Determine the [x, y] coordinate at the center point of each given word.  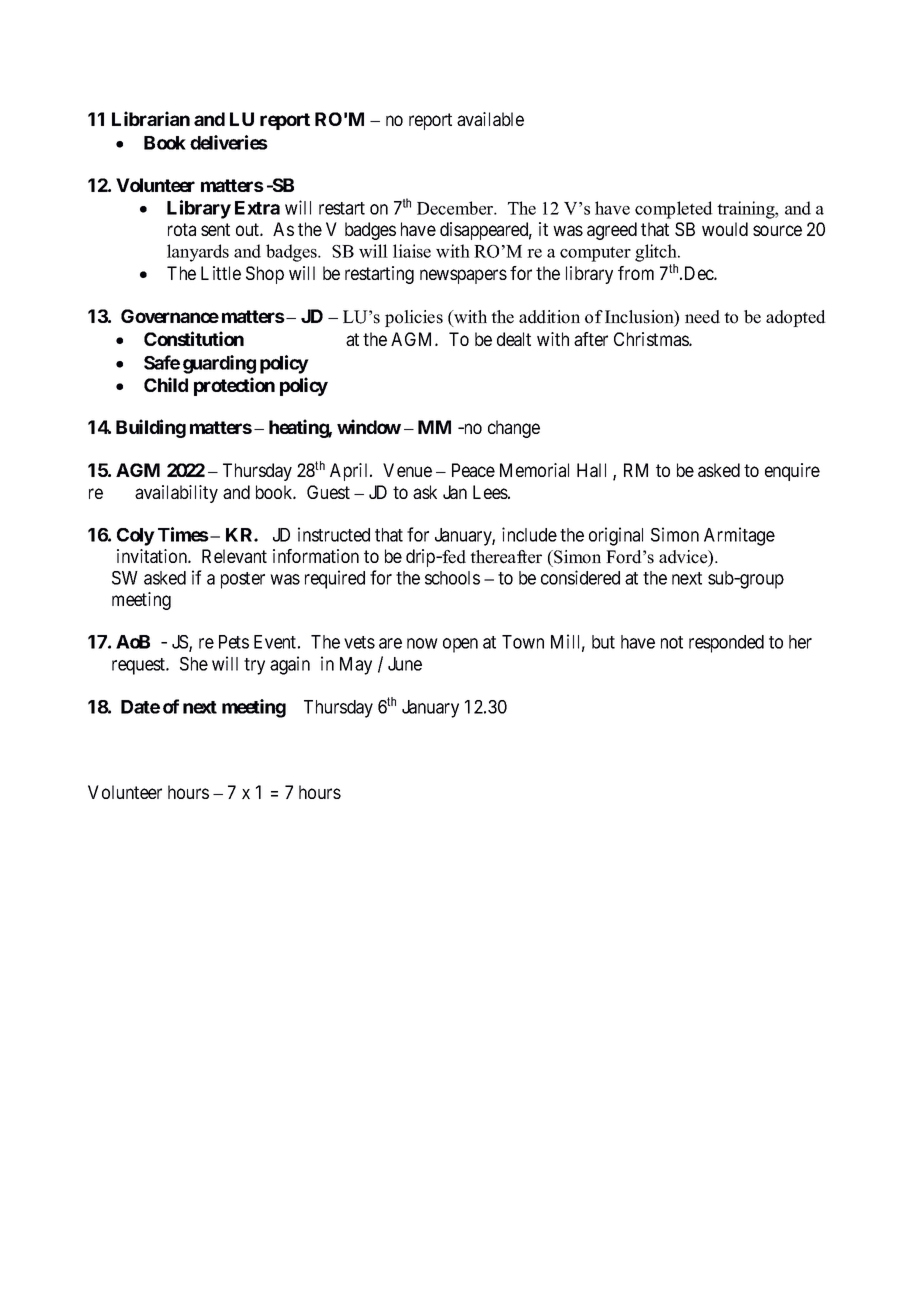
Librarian [151, 118]
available [490, 119]
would [725, 229]
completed [674, 210]
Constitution [194, 338]
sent [215, 229]
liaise [412, 251]
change [514, 429]
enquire [792, 472]
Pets [234, 642]
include [529, 534]
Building [151, 428]
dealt [514, 339]
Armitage [739, 536]
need [702, 317]
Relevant [234, 556]
